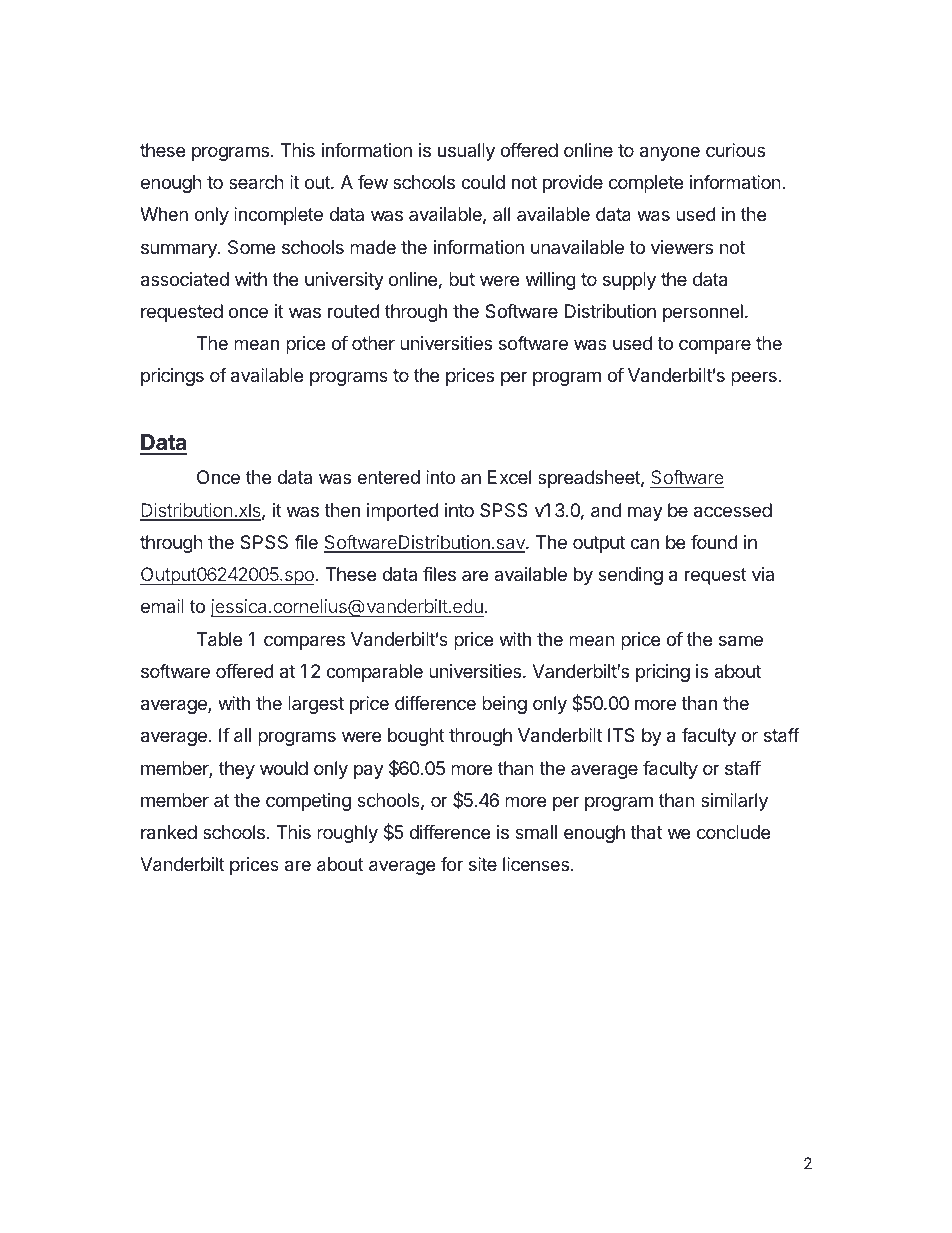 The width and height of the image is (952, 1233). I want to click on anyone, so click(670, 153).
